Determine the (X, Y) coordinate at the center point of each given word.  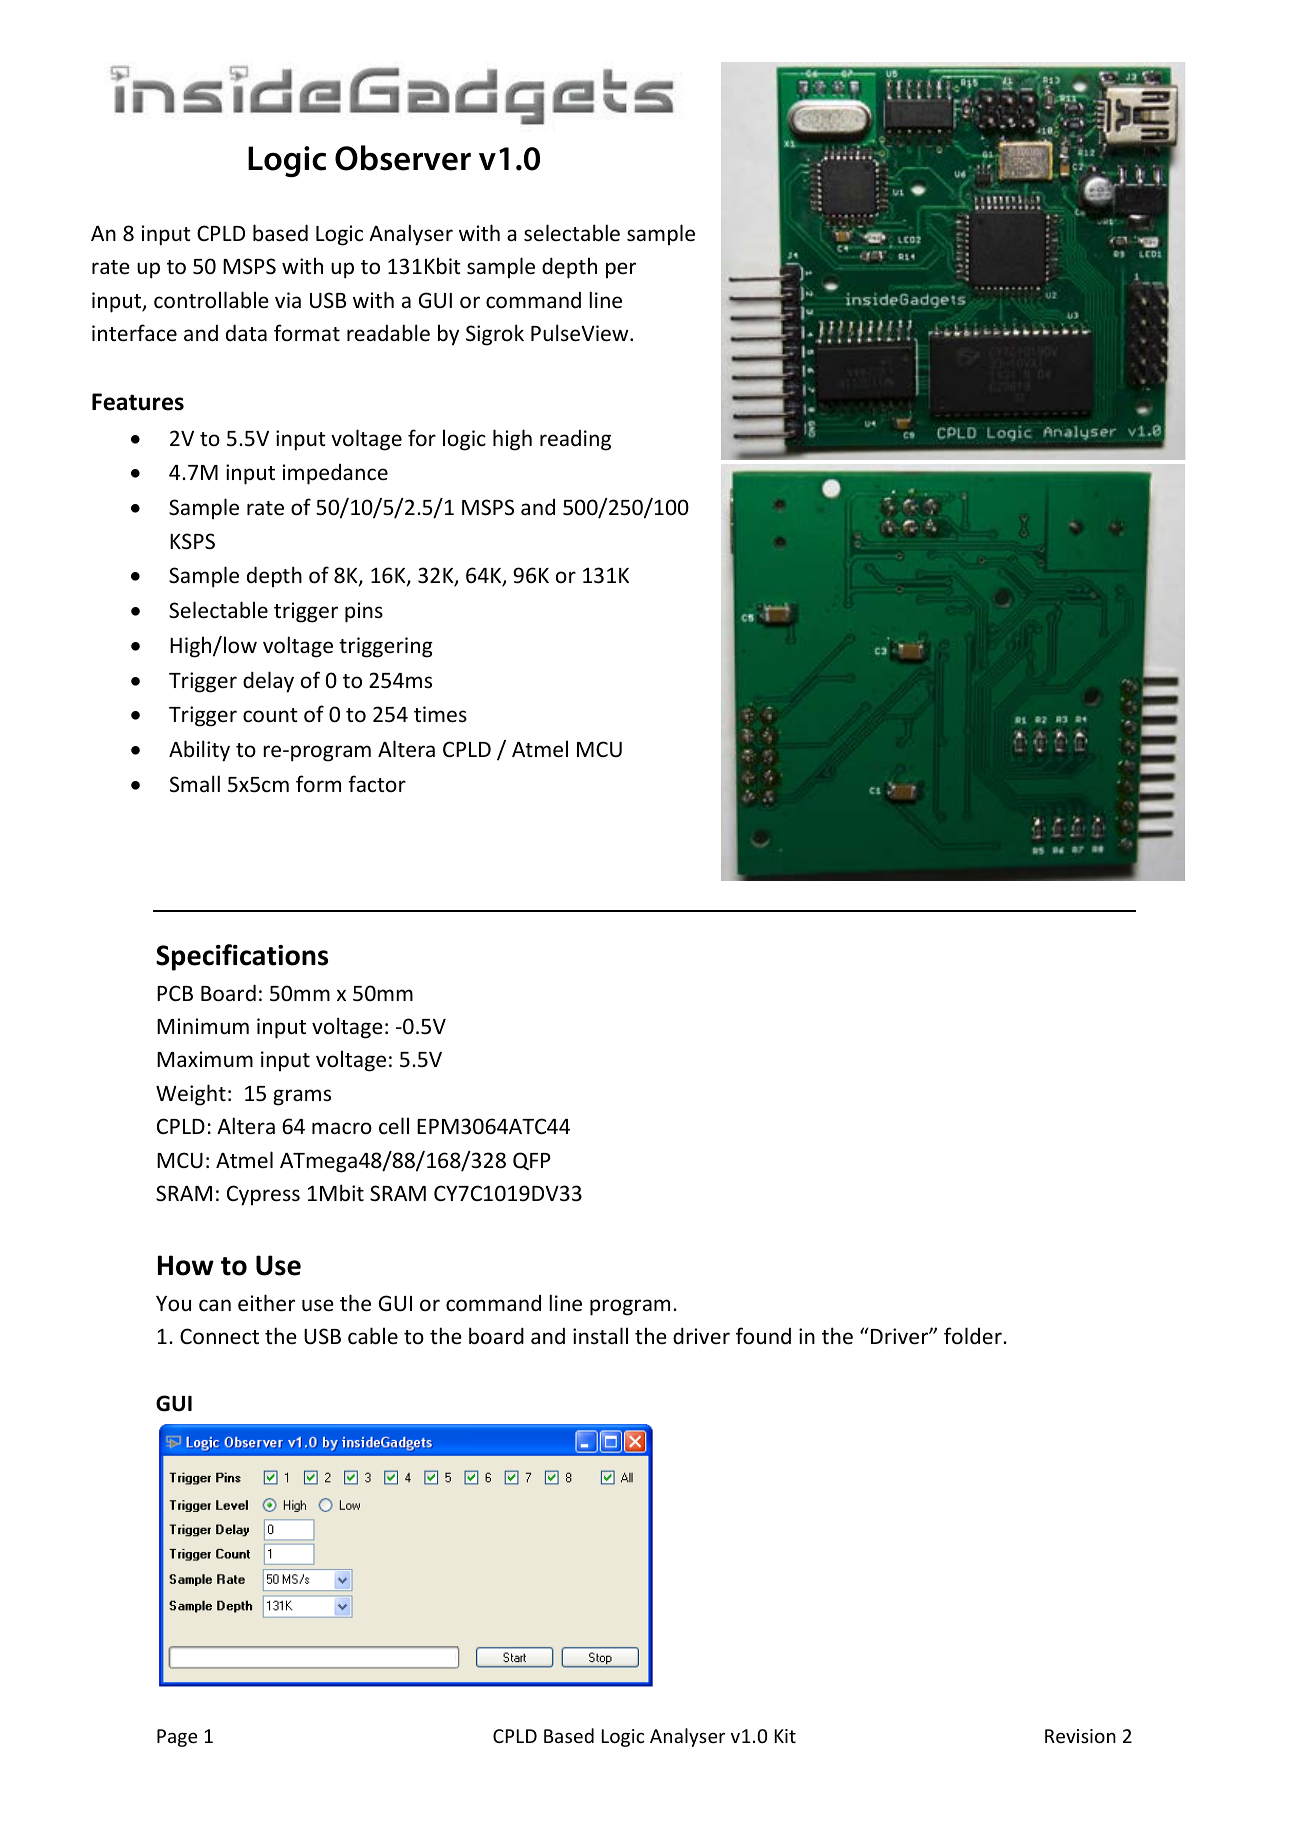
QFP (532, 1161)
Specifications (242, 957)
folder (974, 1335)
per (621, 270)
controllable (211, 300)
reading (575, 440)
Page (177, 1738)
